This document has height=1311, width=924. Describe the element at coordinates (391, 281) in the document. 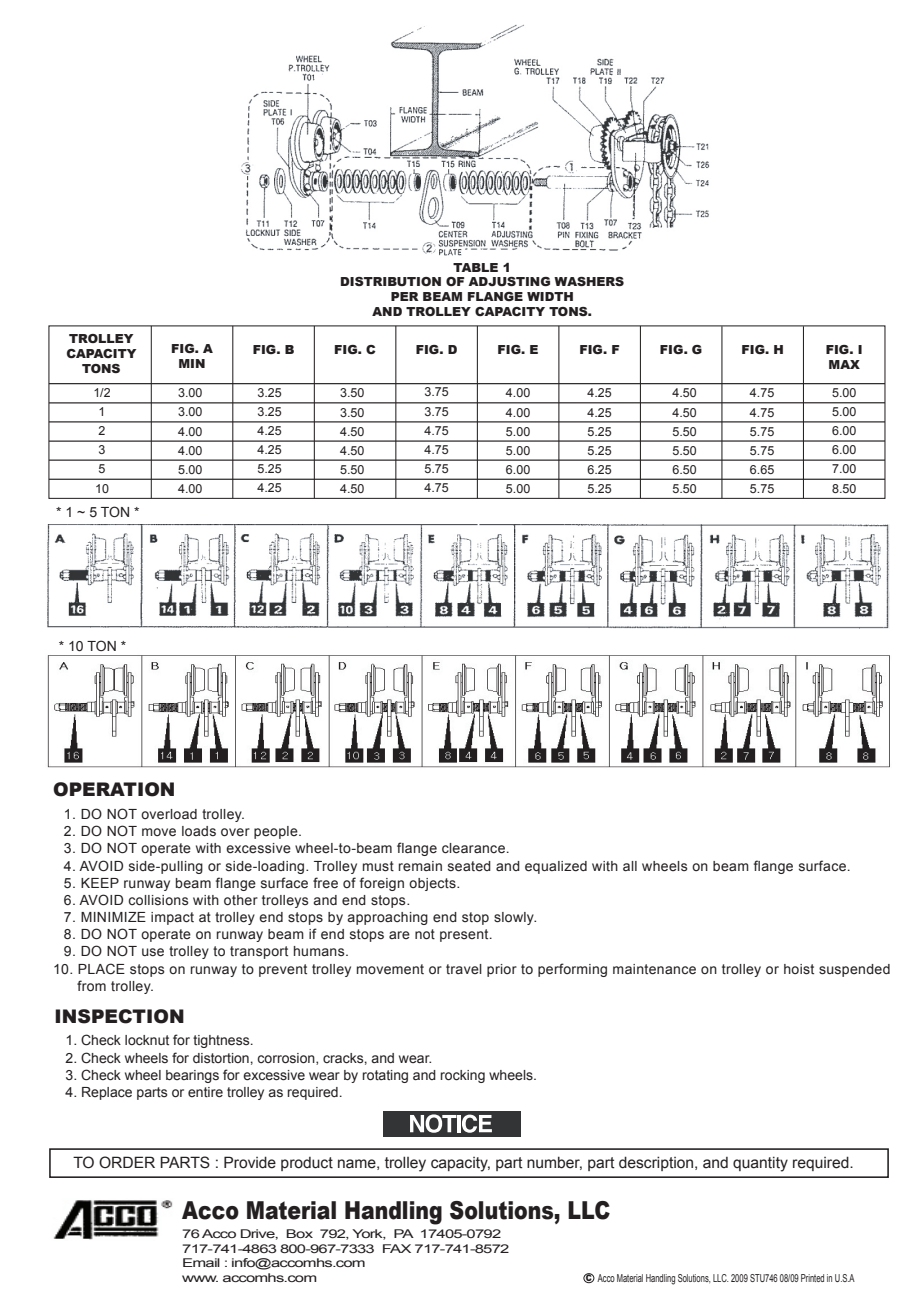

I see `DISTRIBUTION` at that location.
